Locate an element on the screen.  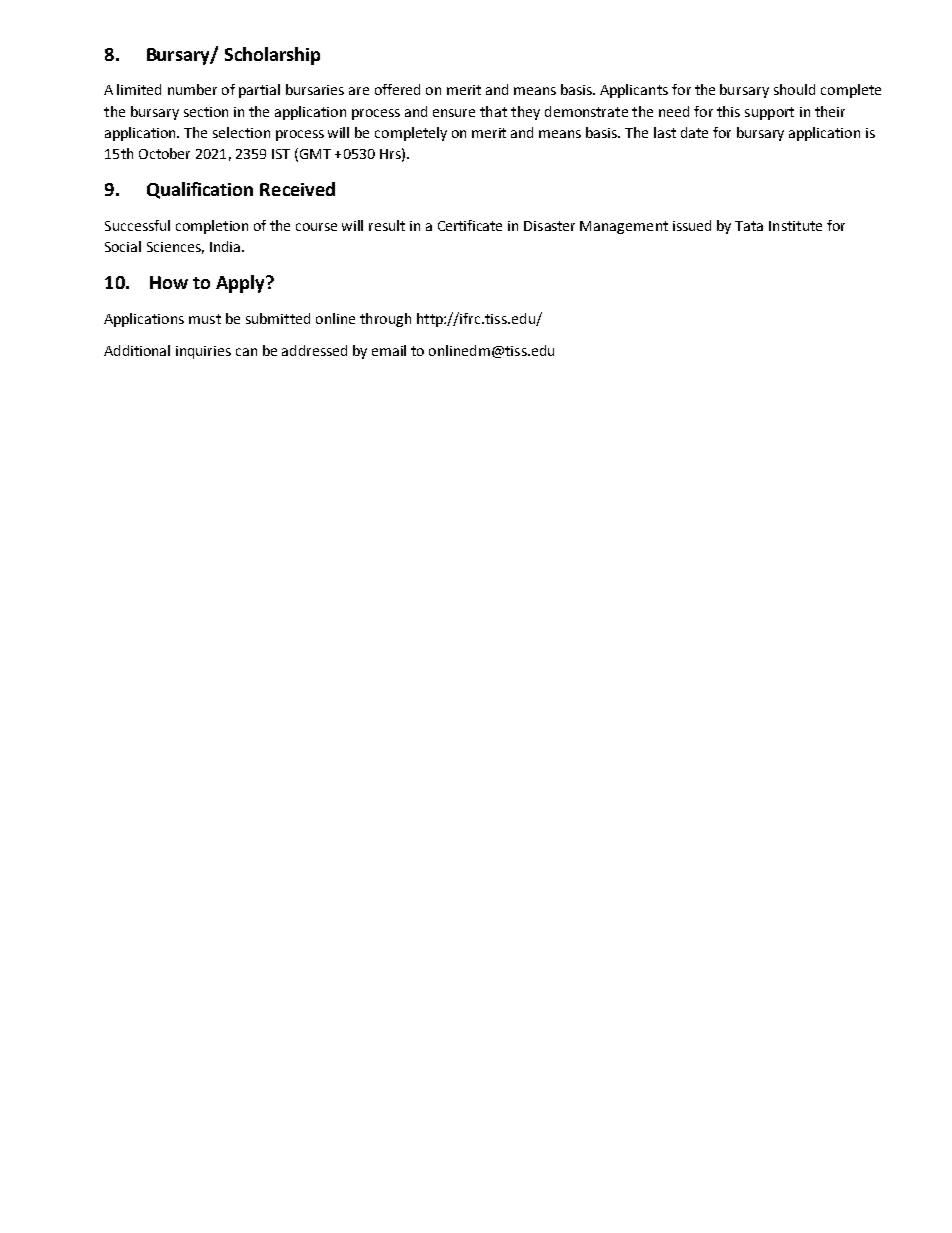
Apply is located at coordinates (241, 284).
